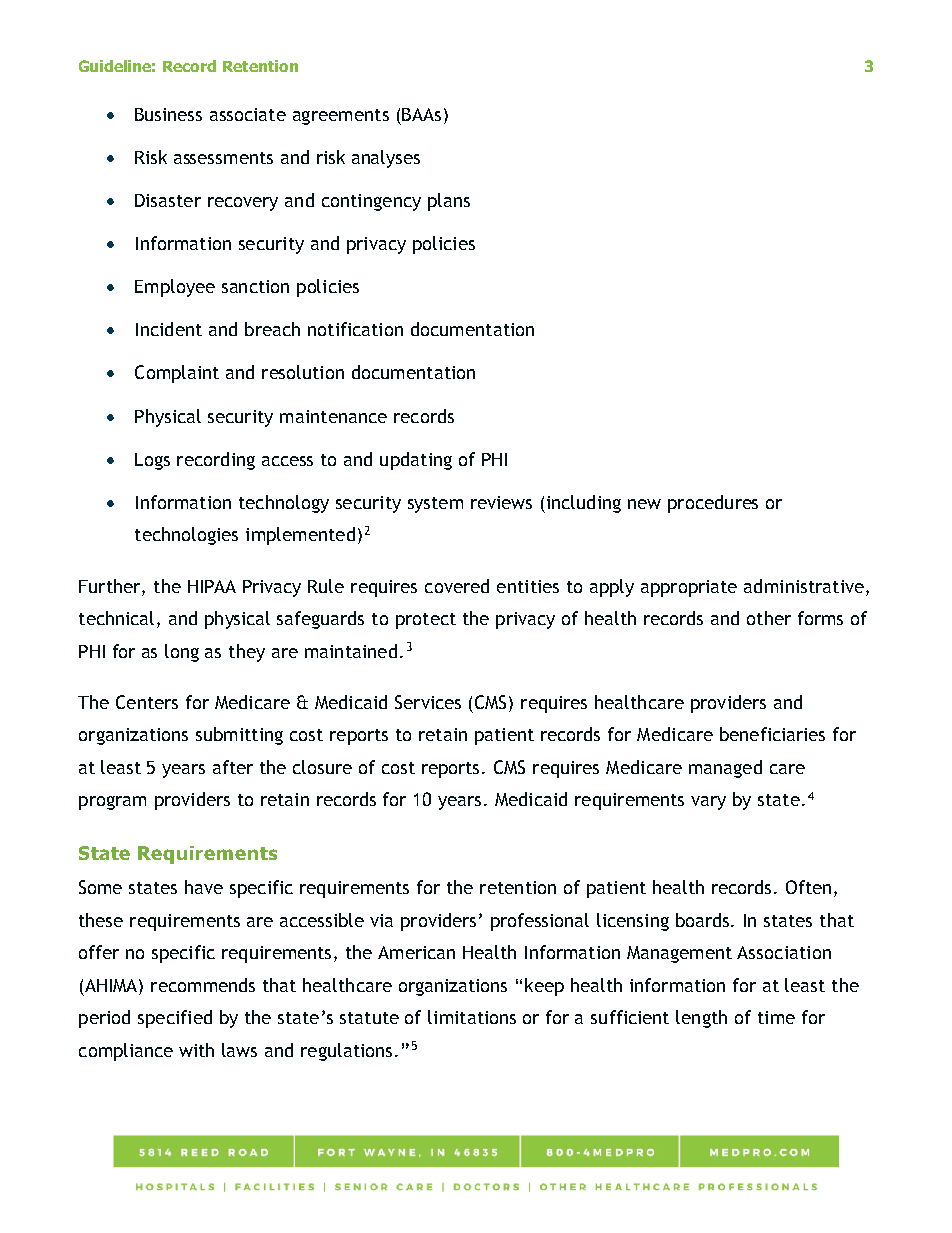 Image resolution: width=952 pixels, height=1233 pixels. I want to click on vary, so click(708, 803).
